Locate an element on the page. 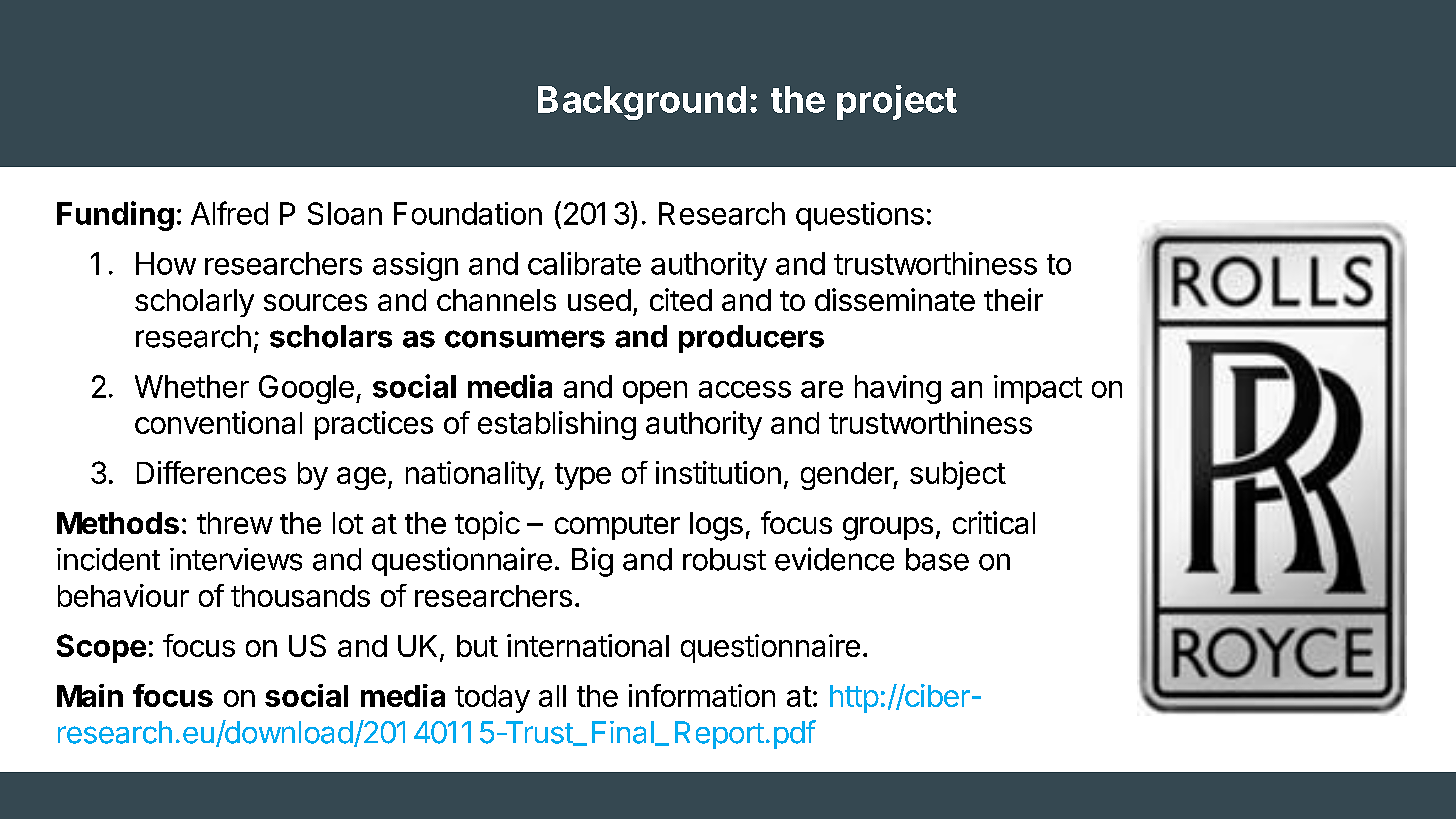  Alfred is located at coordinates (229, 213).
